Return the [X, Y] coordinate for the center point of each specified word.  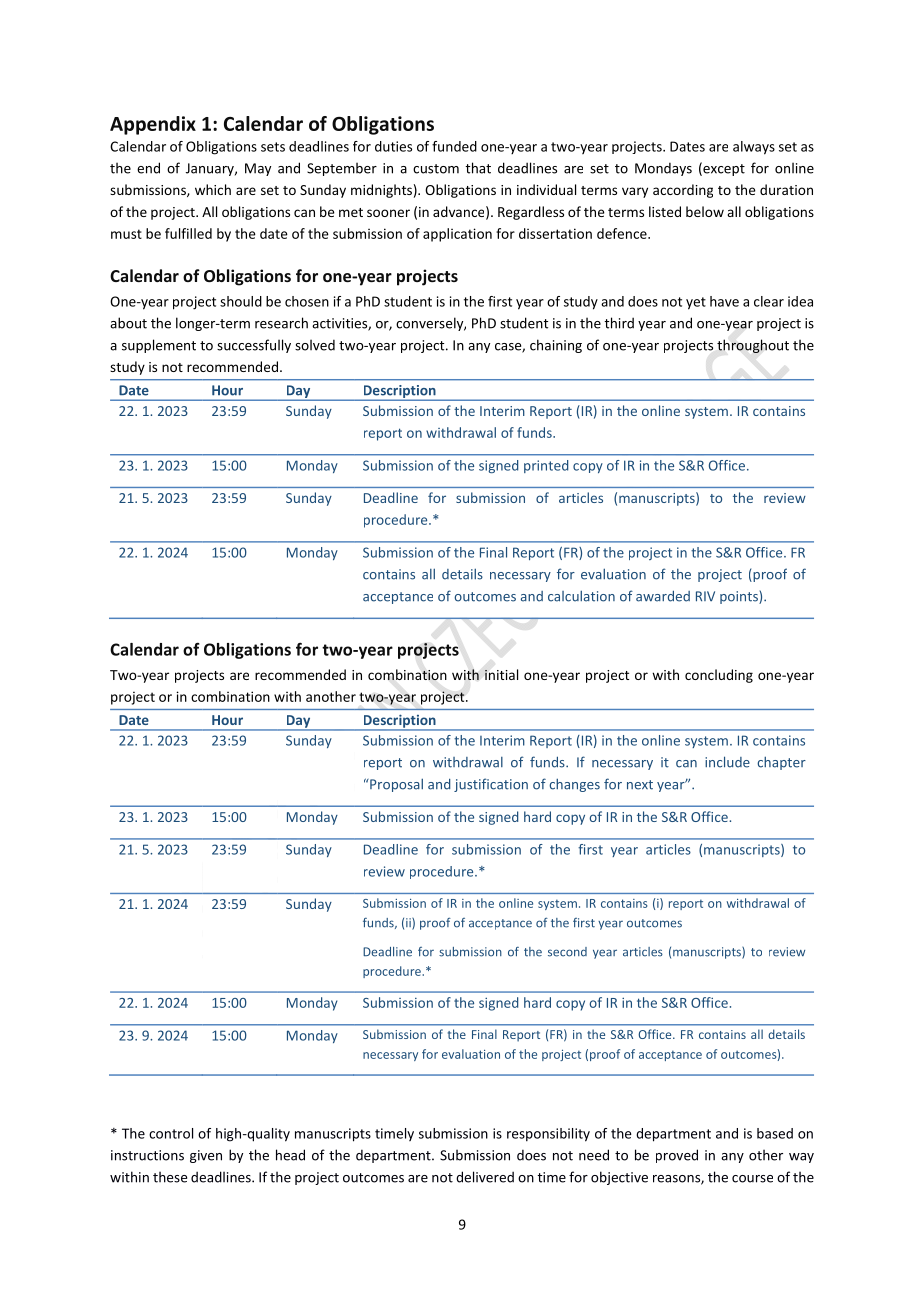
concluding [719, 676]
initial [501, 674]
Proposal [395, 785]
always [754, 148]
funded [454, 146]
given [206, 1156]
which [213, 189]
